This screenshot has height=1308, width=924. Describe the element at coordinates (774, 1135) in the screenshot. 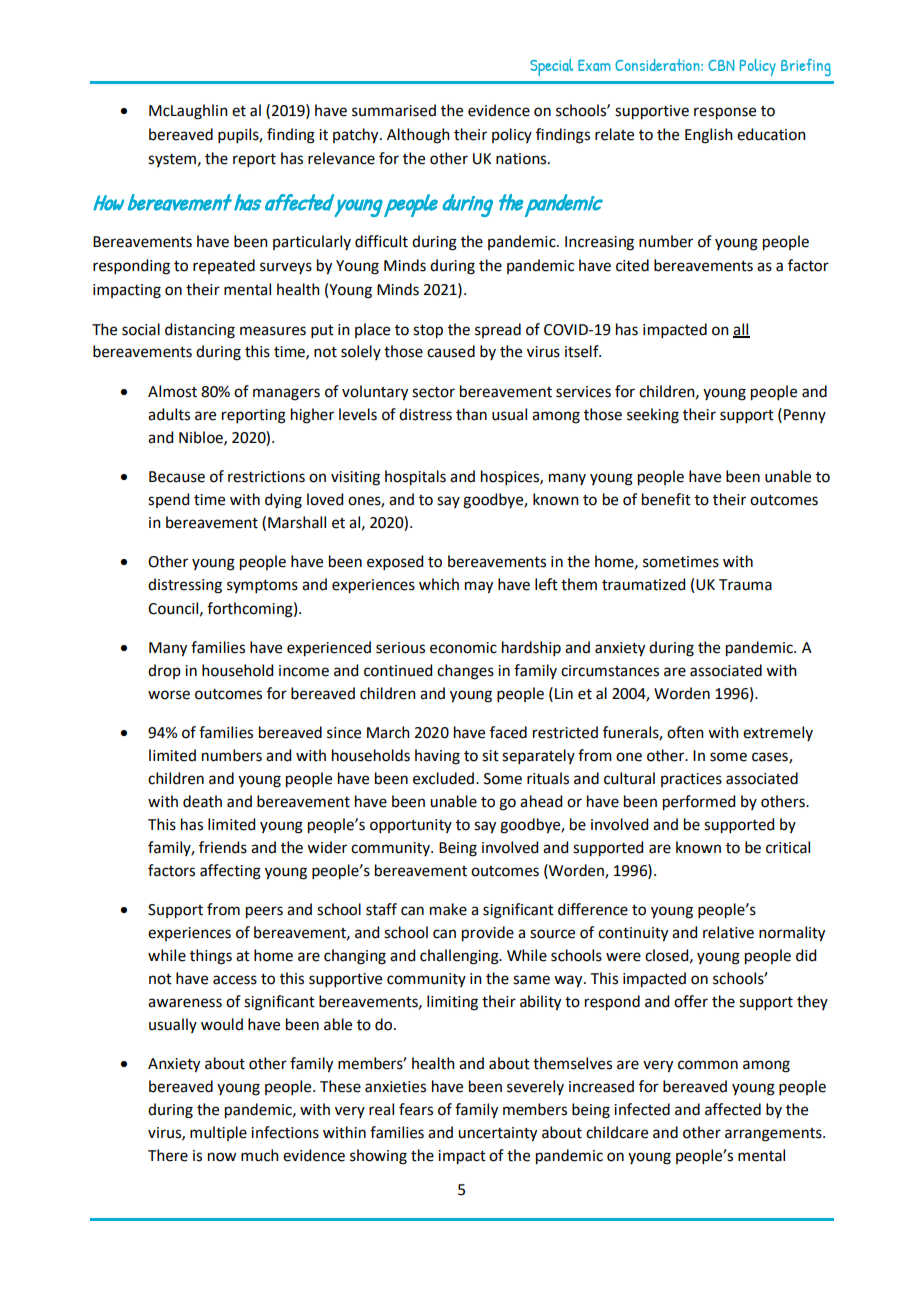

I see `arrangements` at that location.
